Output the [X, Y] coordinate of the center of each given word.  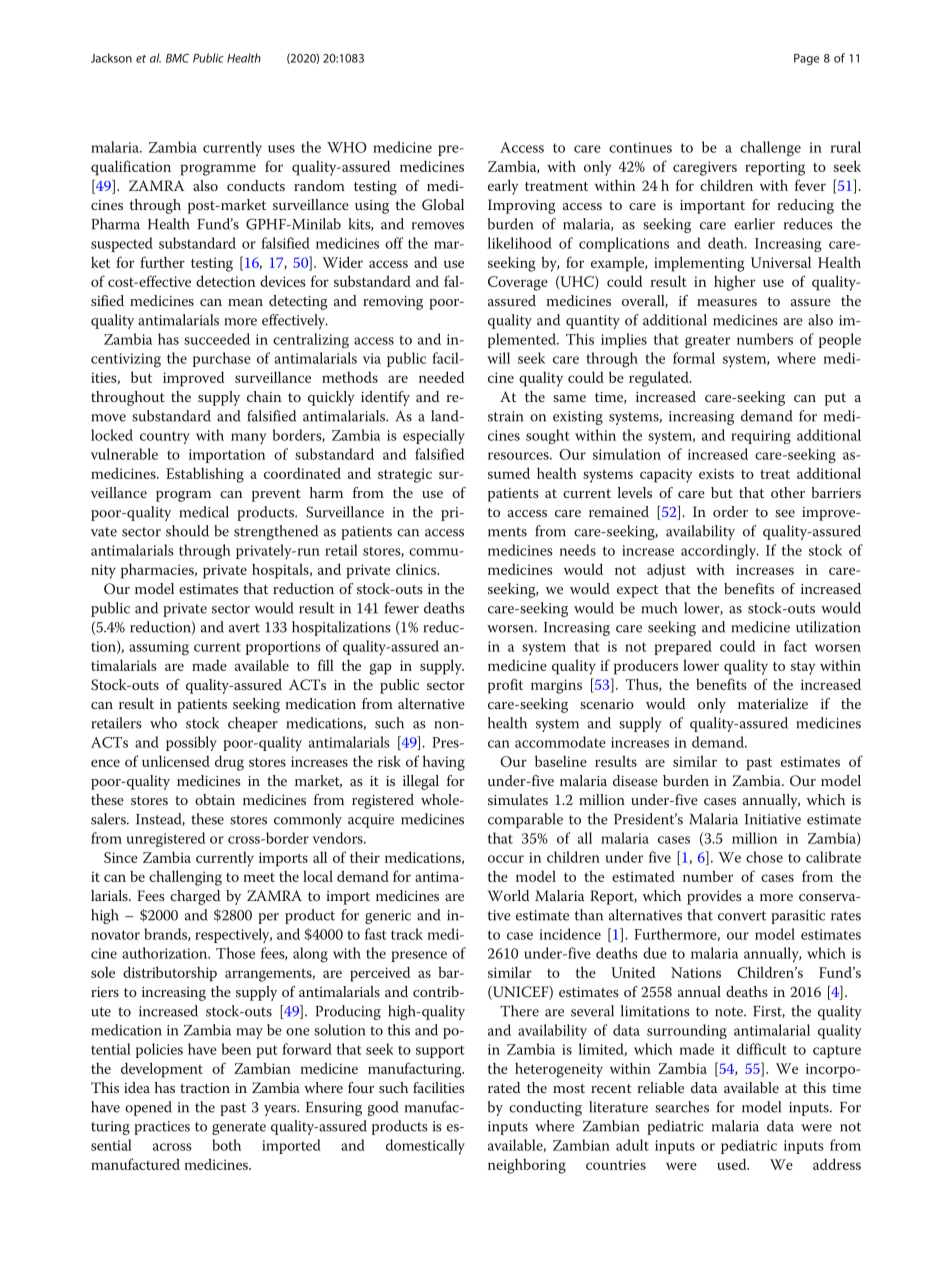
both [226, 1145]
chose [764, 857]
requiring [761, 437]
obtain [215, 799]
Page [806, 59]
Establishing [205, 475]
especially [434, 436]
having [444, 763]
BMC [177, 58]
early [503, 187]
